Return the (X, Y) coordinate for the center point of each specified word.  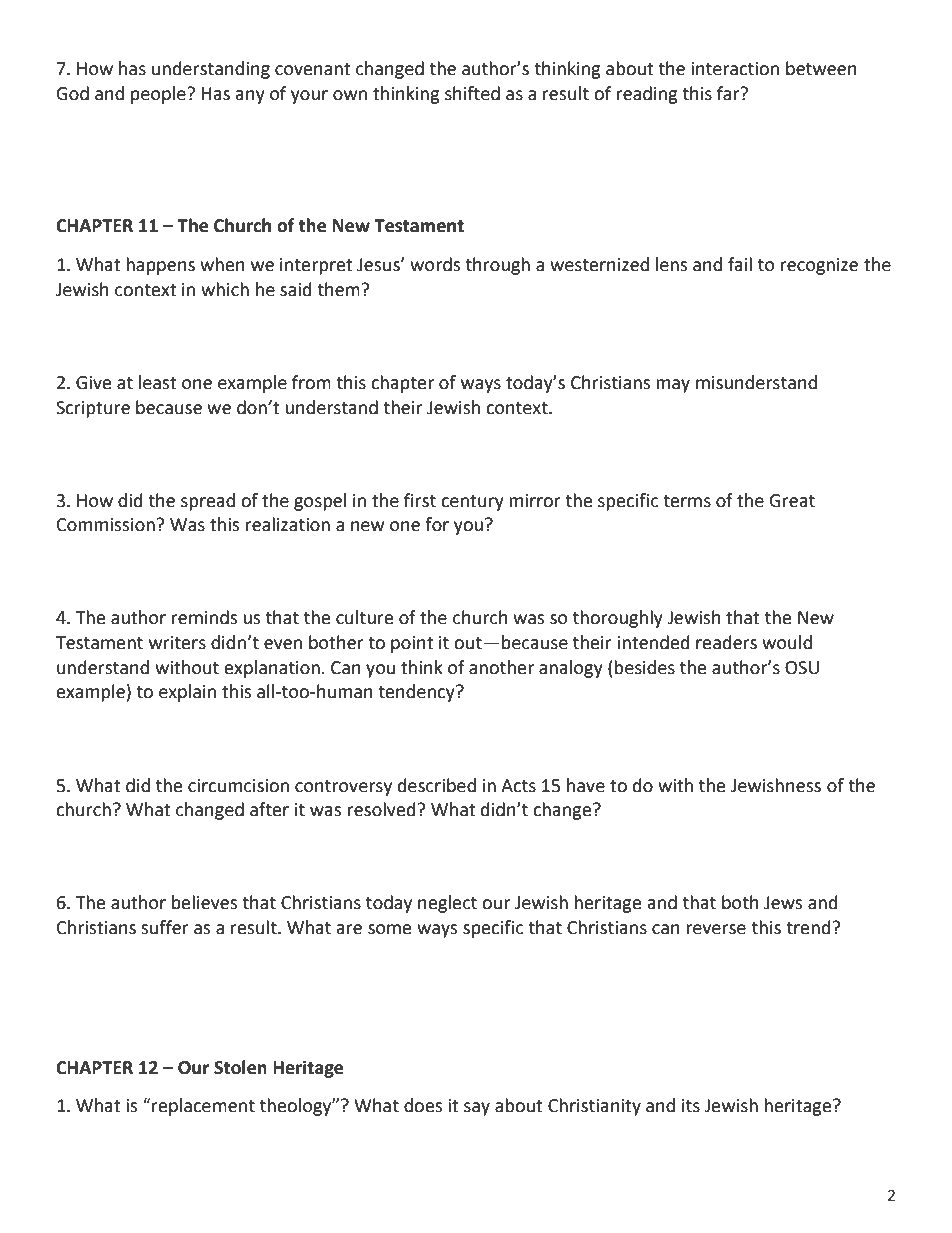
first (420, 500)
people (159, 95)
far (729, 93)
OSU (802, 668)
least (157, 382)
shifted (472, 93)
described (437, 785)
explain (187, 693)
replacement (202, 1107)
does (423, 1105)
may (673, 386)
